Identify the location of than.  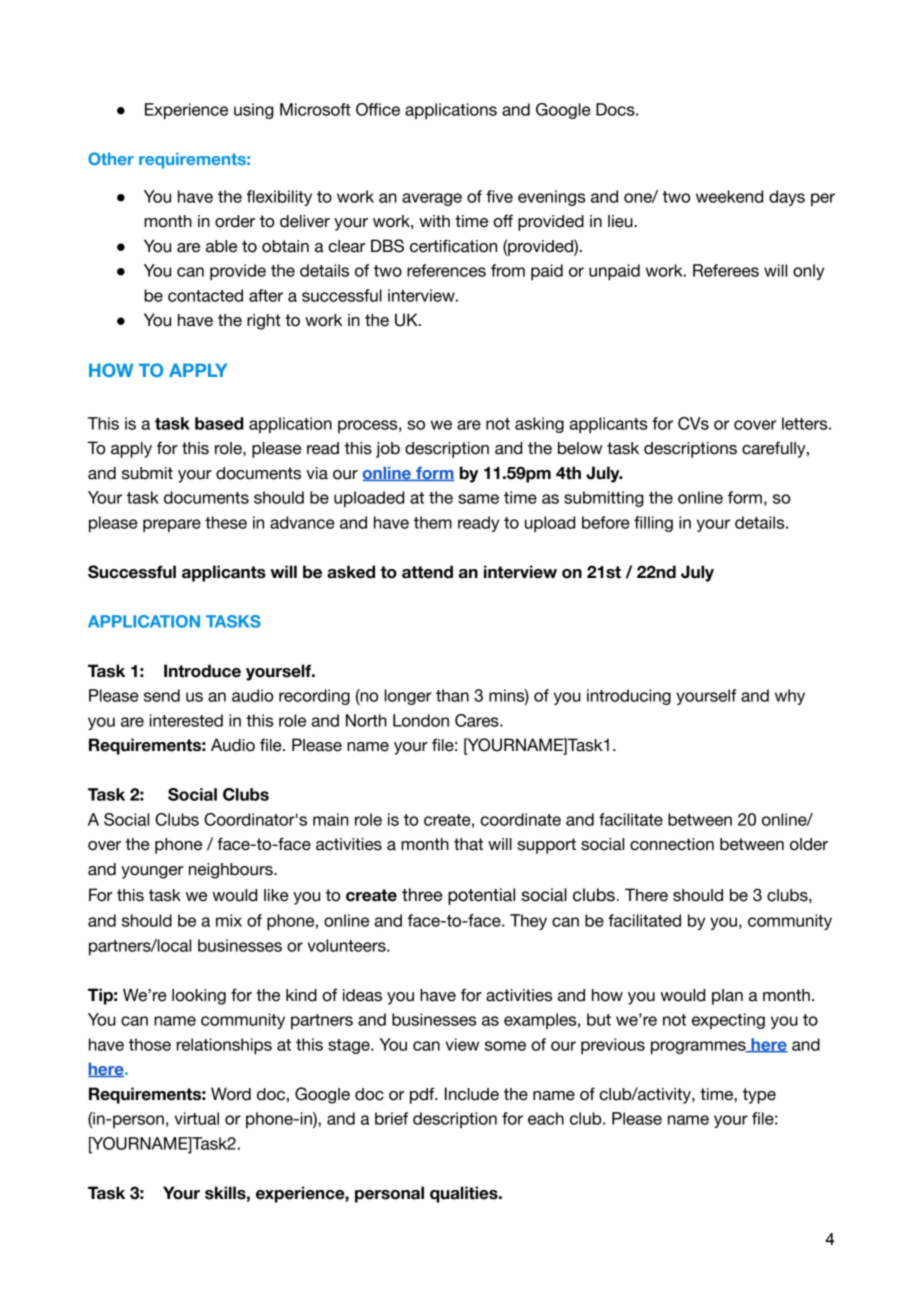
(452, 695).
